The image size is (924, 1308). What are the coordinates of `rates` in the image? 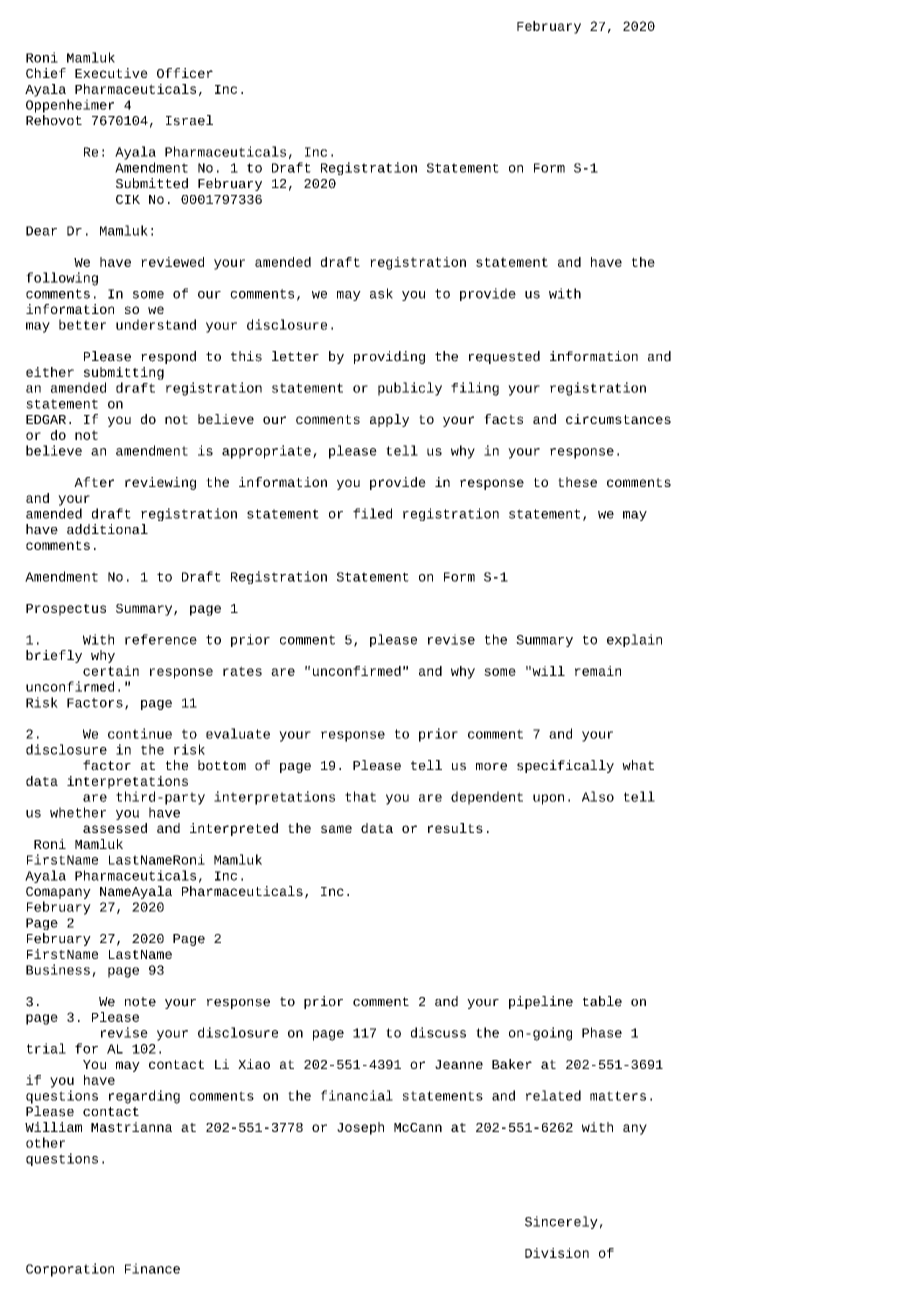 It's located at (242, 671).
